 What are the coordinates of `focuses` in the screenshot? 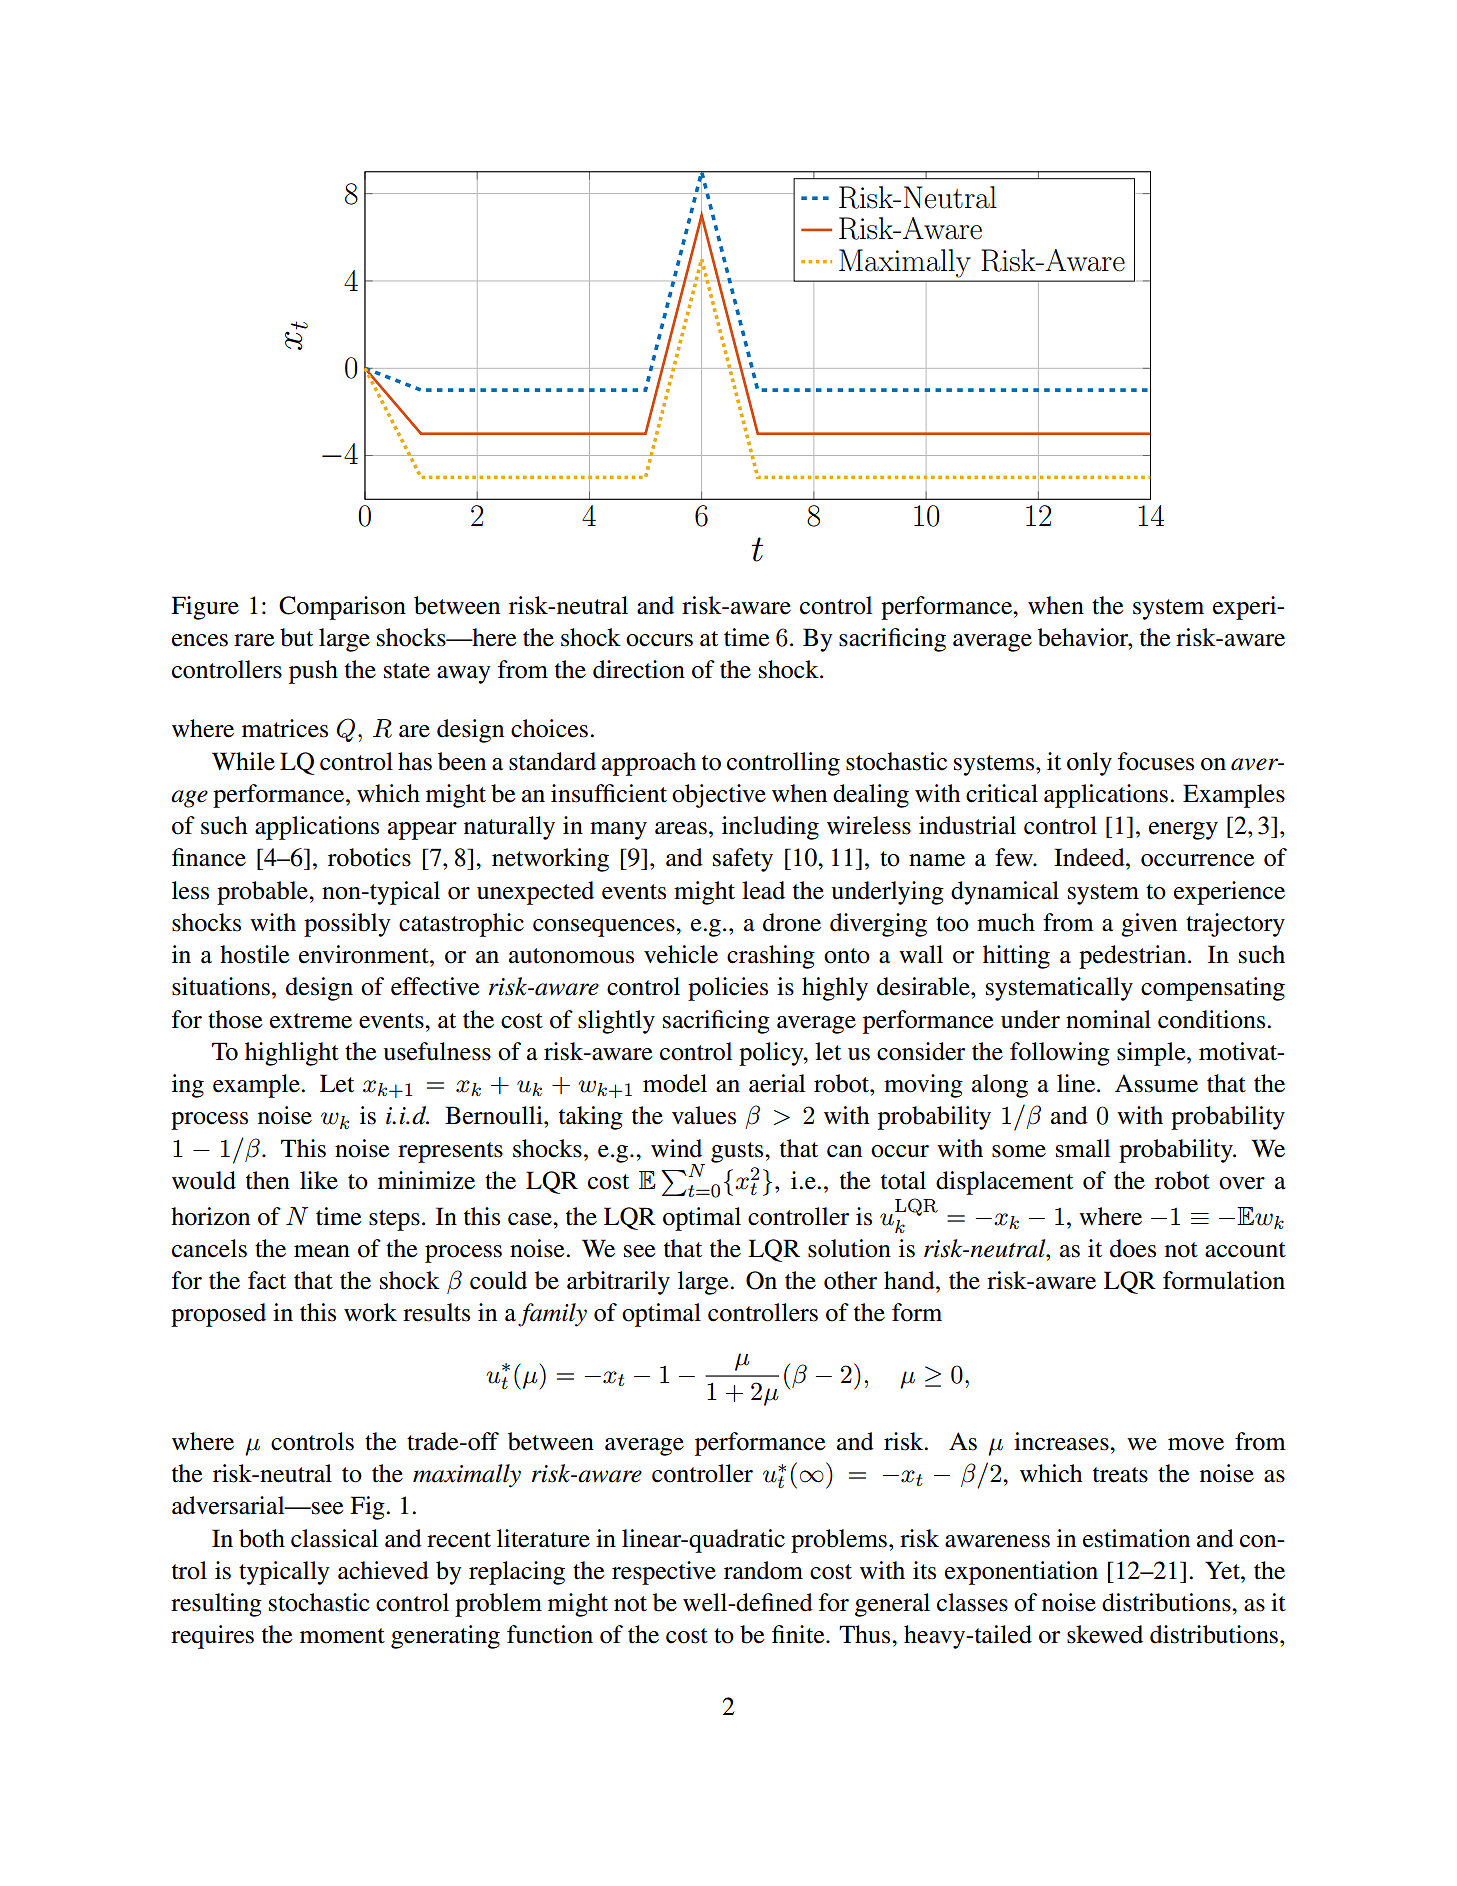 It's located at (1156, 761).
